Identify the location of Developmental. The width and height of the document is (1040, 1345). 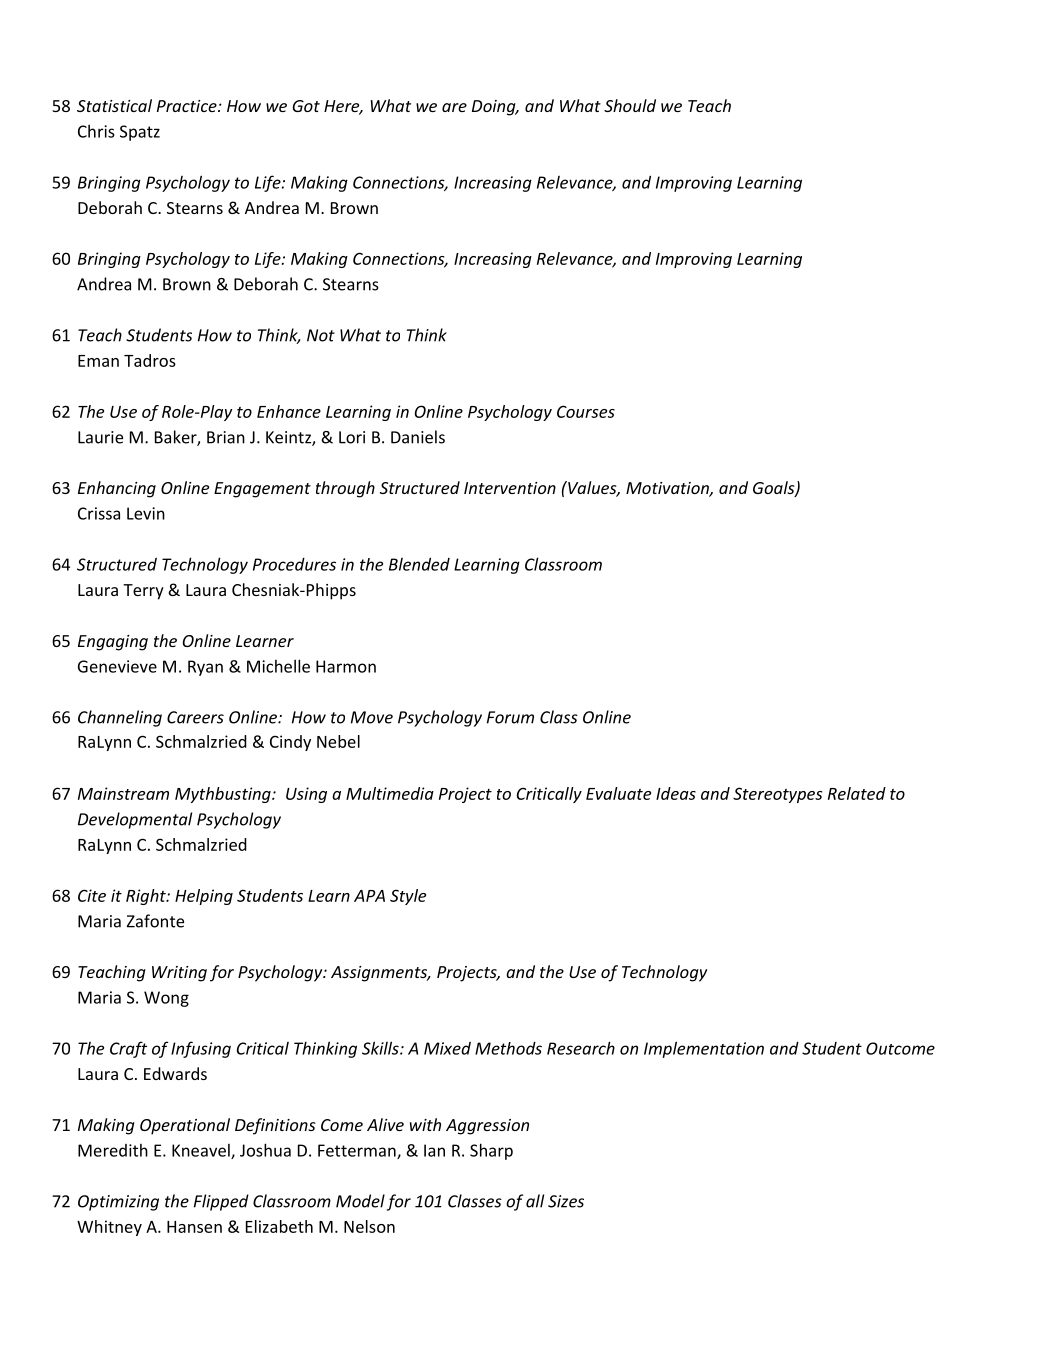
(135, 820).
